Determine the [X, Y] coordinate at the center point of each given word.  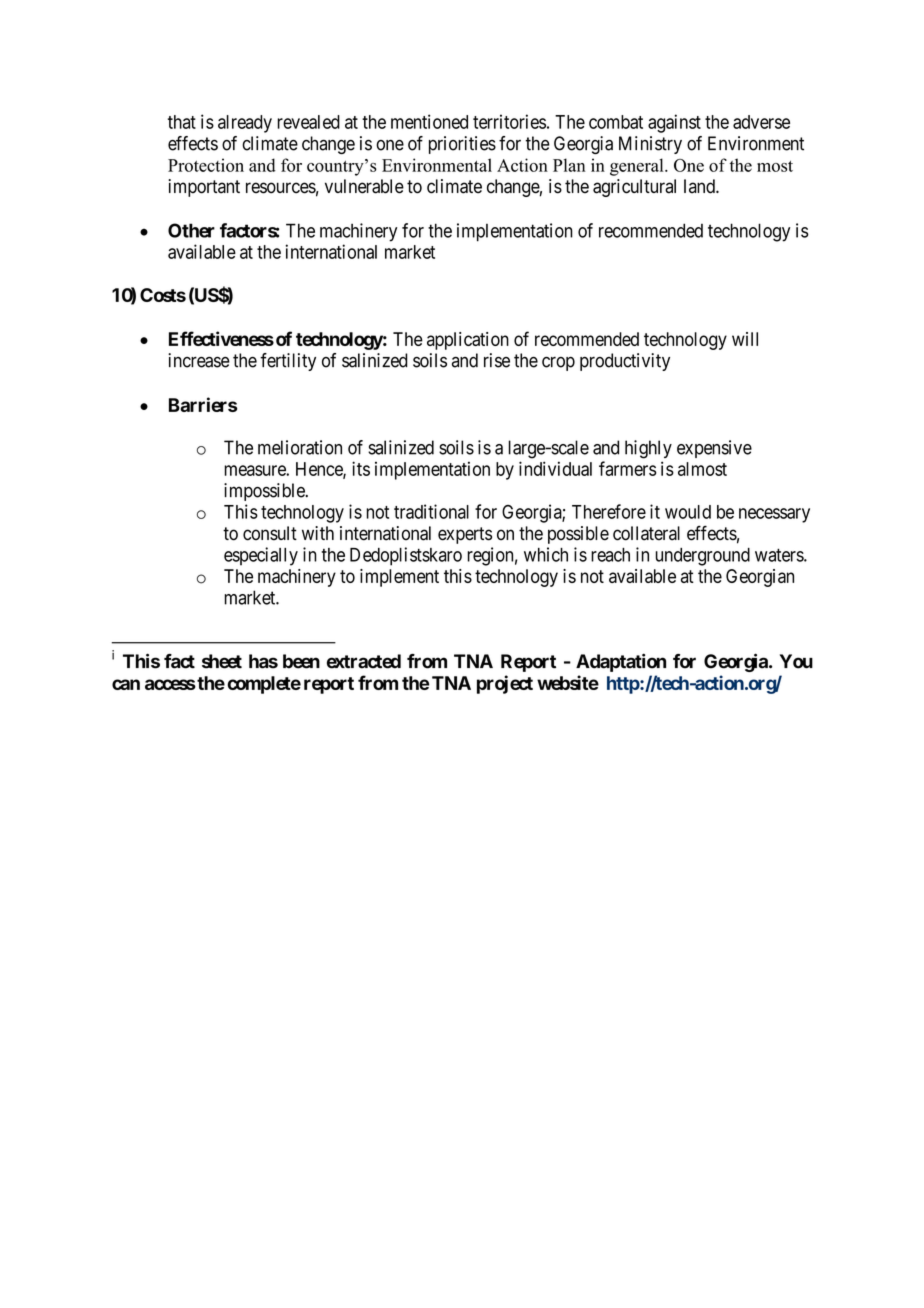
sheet [222, 661]
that [182, 122]
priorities [462, 145]
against [674, 123]
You [796, 661]
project [505, 684]
